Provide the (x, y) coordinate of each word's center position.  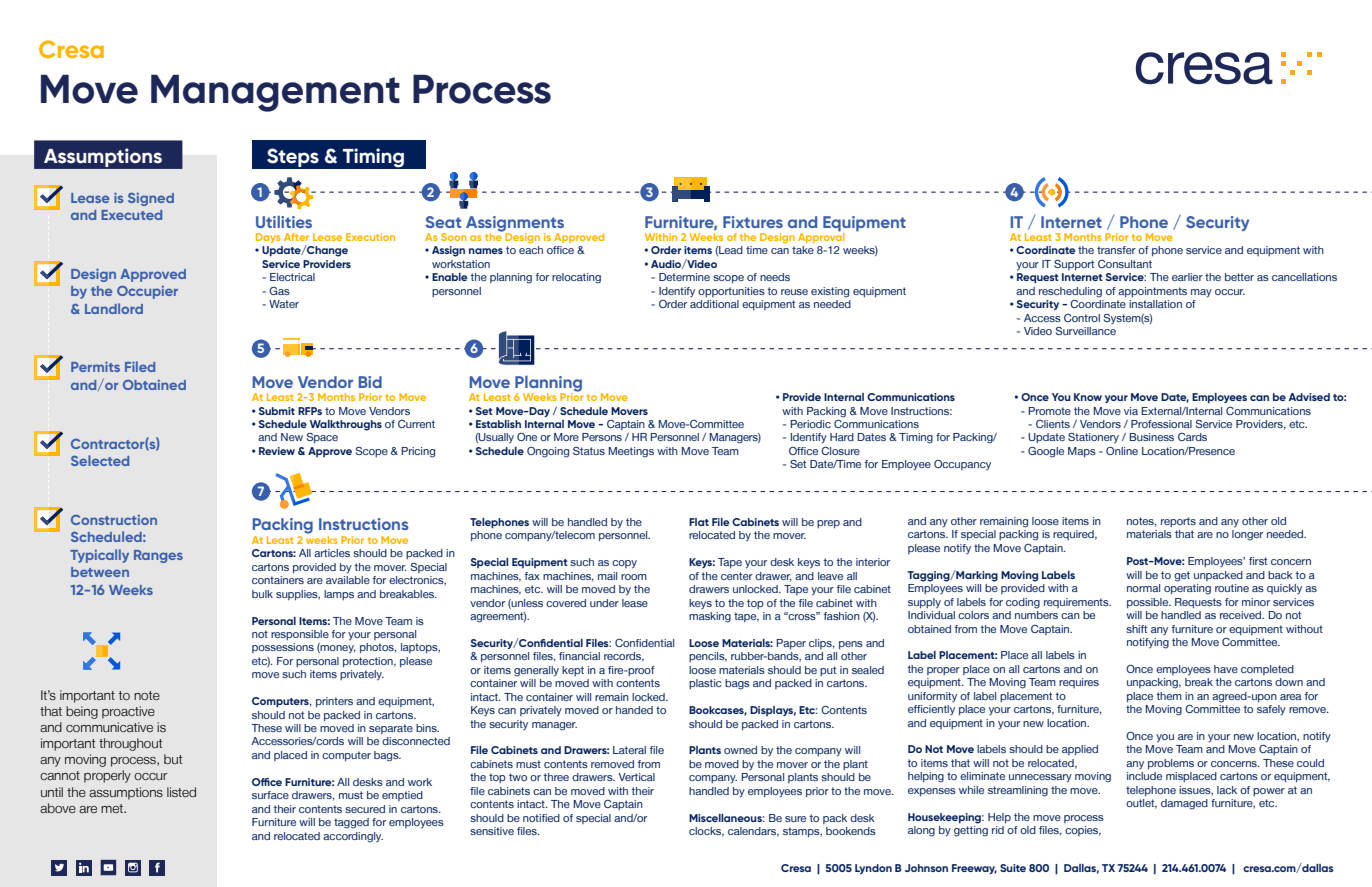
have (1226, 669)
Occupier (147, 292)
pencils (708, 657)
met (113, 808)
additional (714, 304)
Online (1122, 451)
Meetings (631, 452)
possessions (283, 648)
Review (277, 451)
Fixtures (753, 222)
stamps (802, 832)
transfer (1116, 250)
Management (275, 93)
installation (1155, 304)
